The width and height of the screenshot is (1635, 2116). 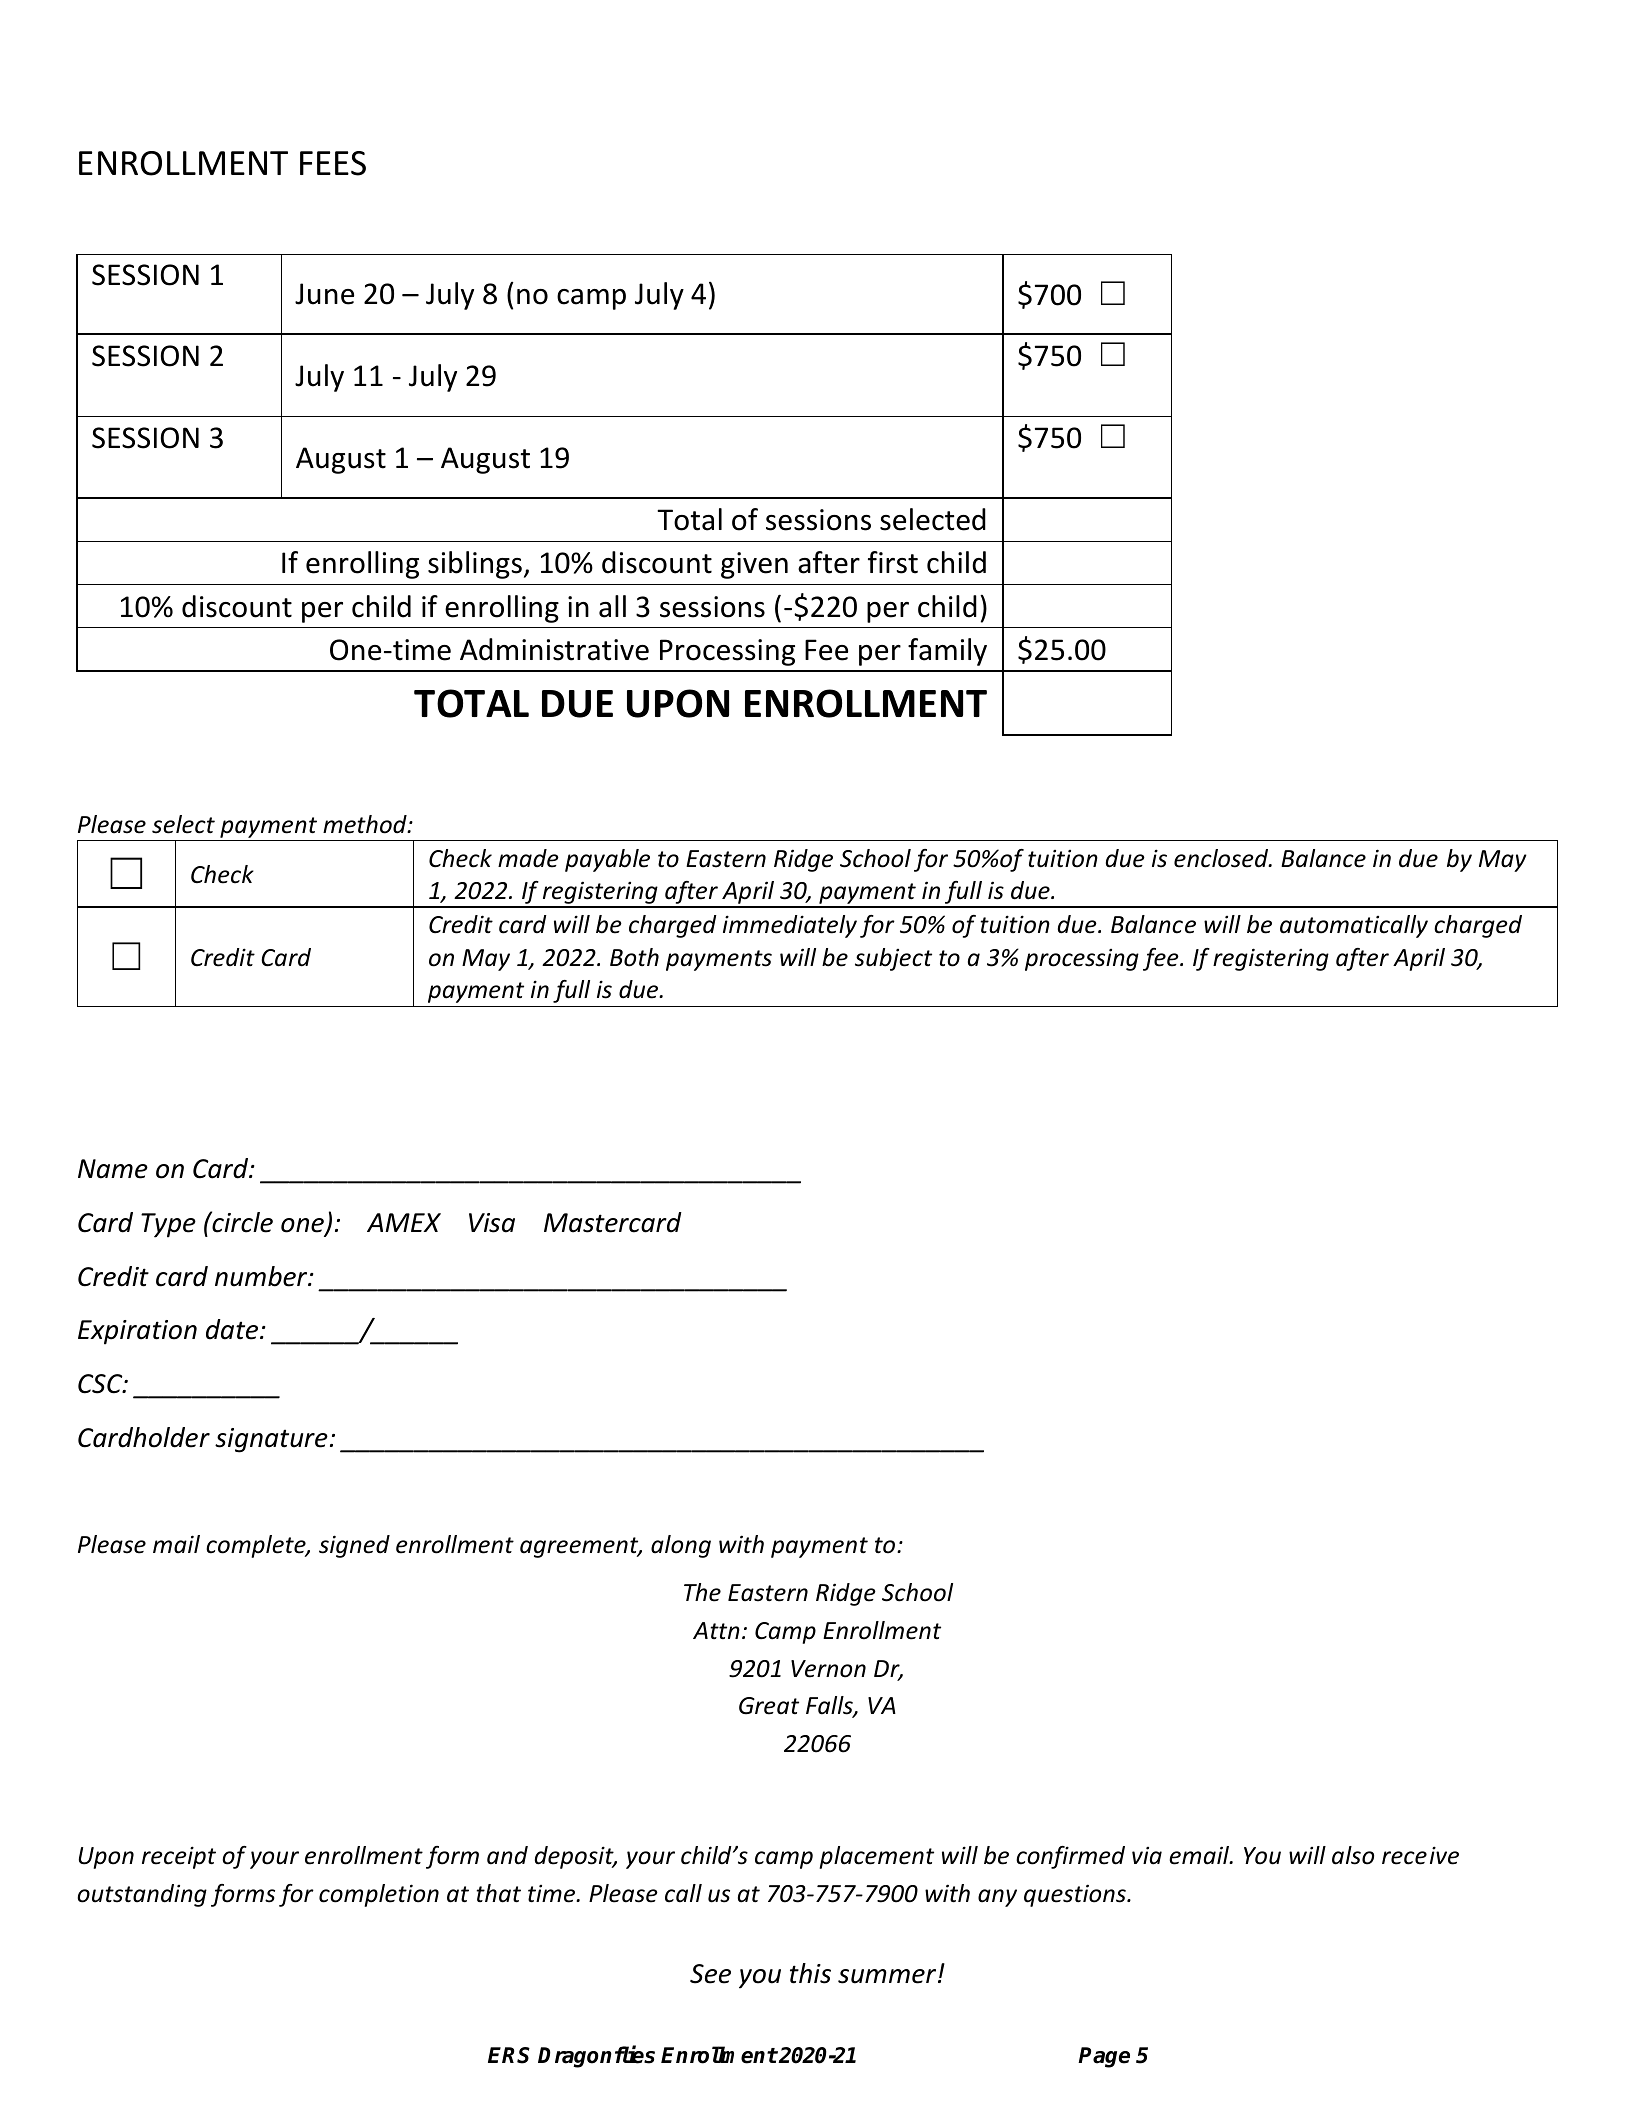 I want to click on June, so click(x=324, y=294).
